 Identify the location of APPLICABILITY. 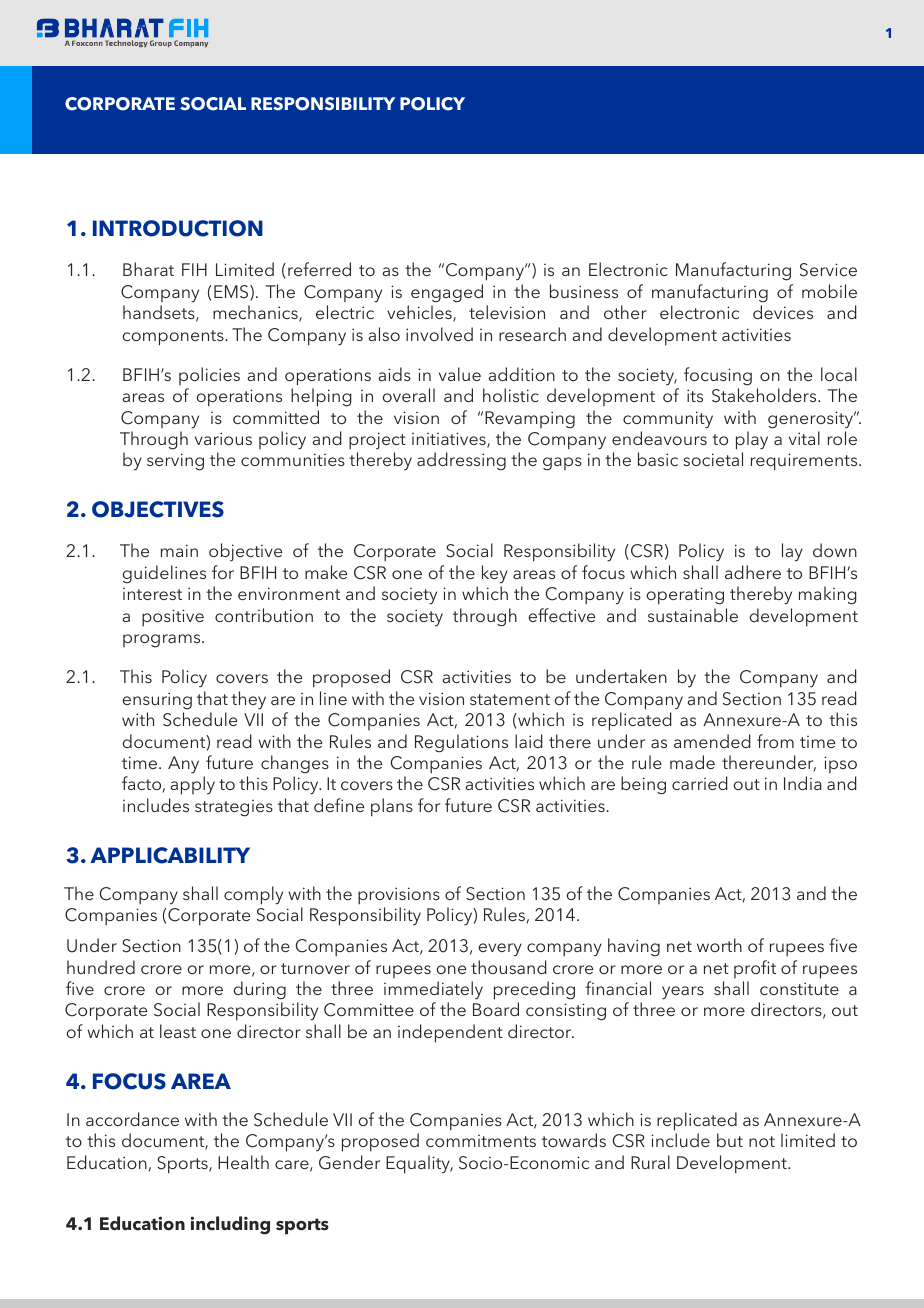
(170, 855).
